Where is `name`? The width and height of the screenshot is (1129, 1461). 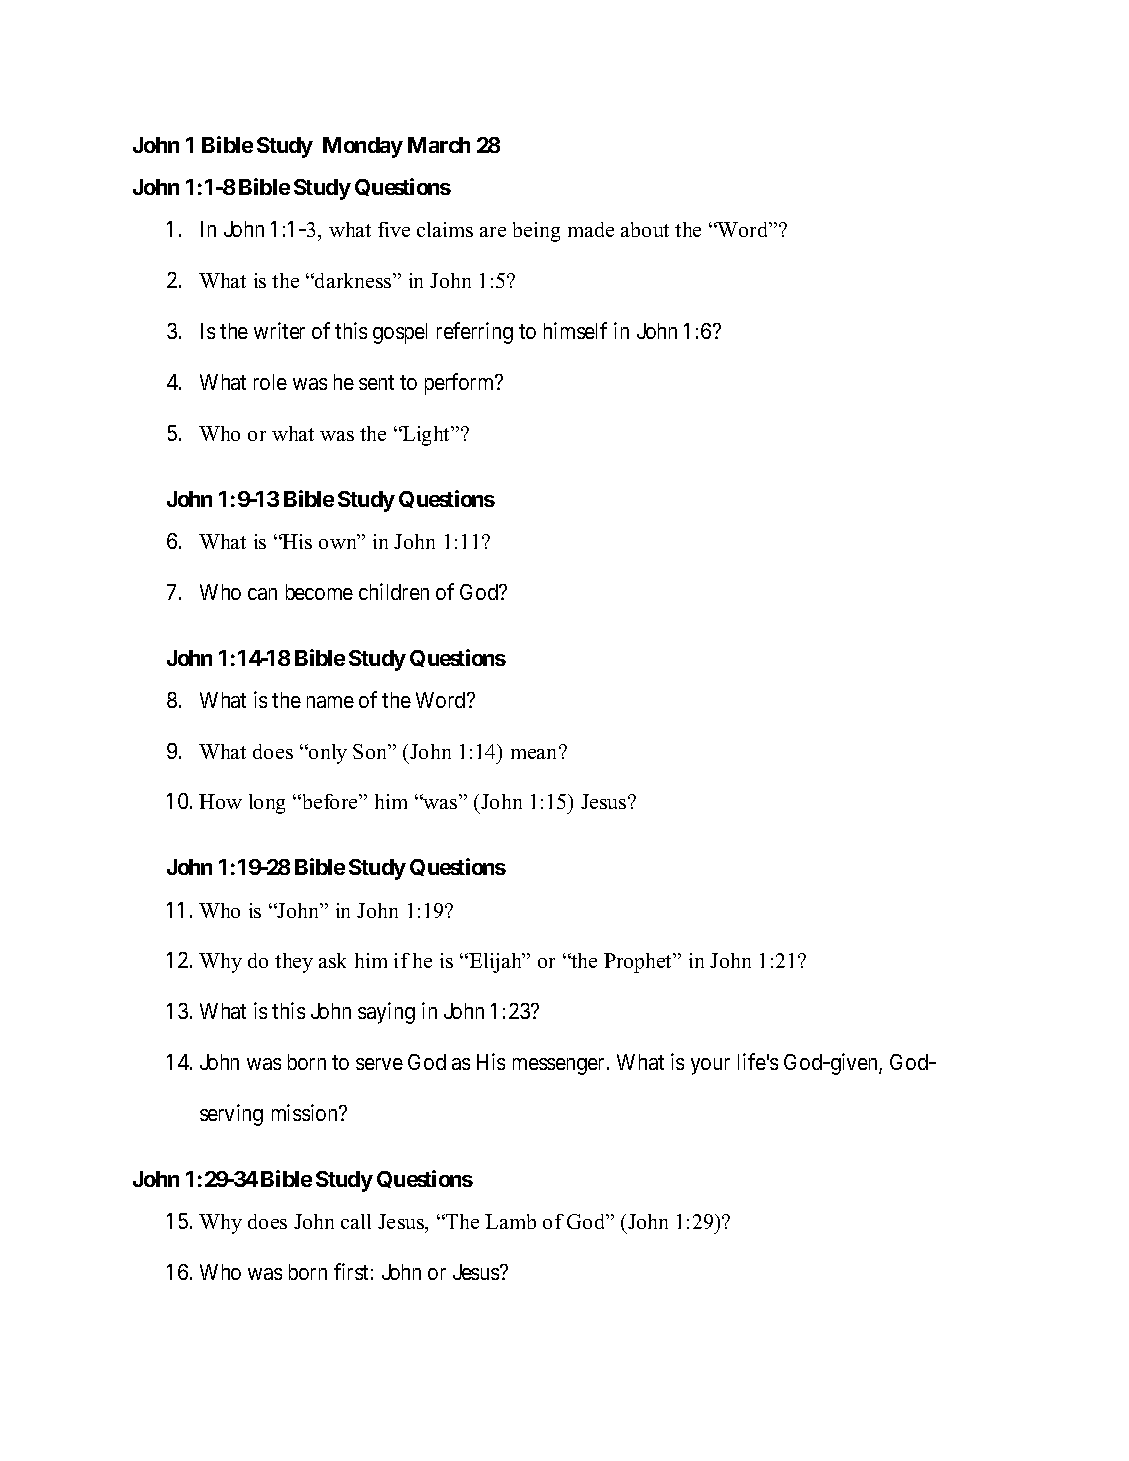
name is located at coordinates (330, 702).
